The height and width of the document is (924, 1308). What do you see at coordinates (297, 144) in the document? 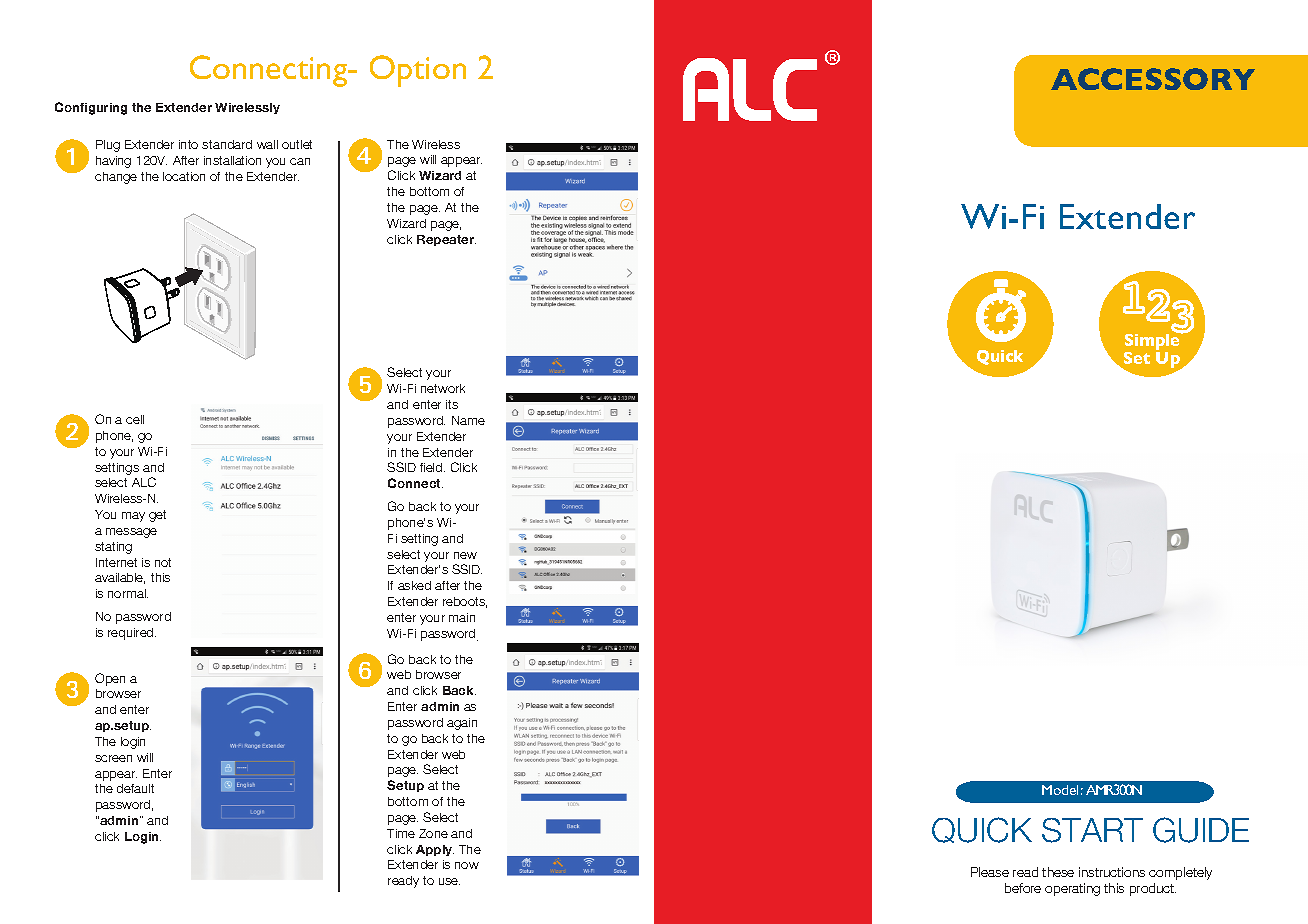
I see `outlet` at bounding box center [297, 144].
